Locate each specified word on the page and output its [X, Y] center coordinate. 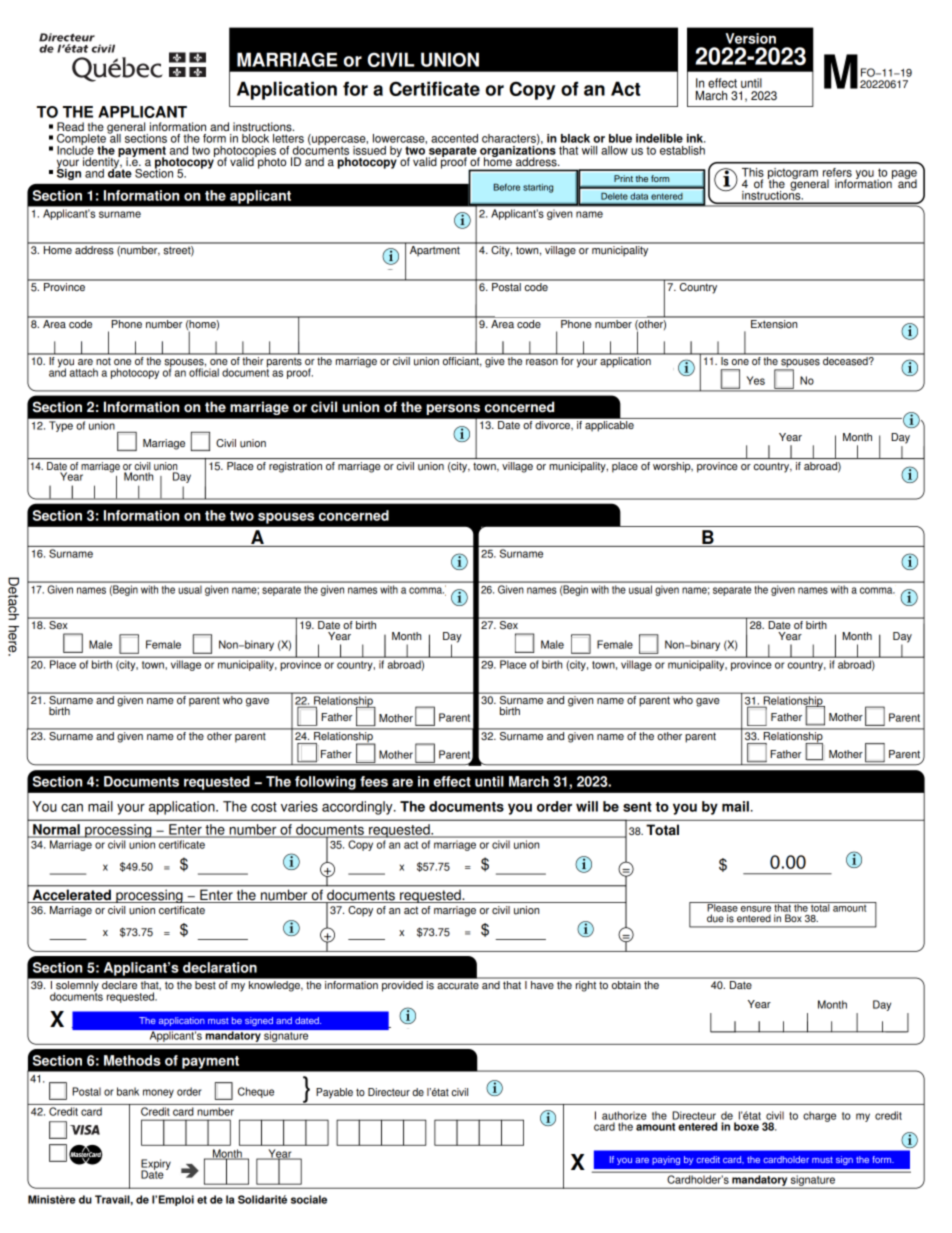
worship [673, 467]
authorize [624, 1115]
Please [722, 907]
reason [542, 362]
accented [454, 138]
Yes [755, 380]
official [204, 371]
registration [295, 467]
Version [751, 38]
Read [70, 126]
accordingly [358, 808]
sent [637, 807]
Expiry [156, 1165]
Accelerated [71, 896]
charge [819, 1116]
